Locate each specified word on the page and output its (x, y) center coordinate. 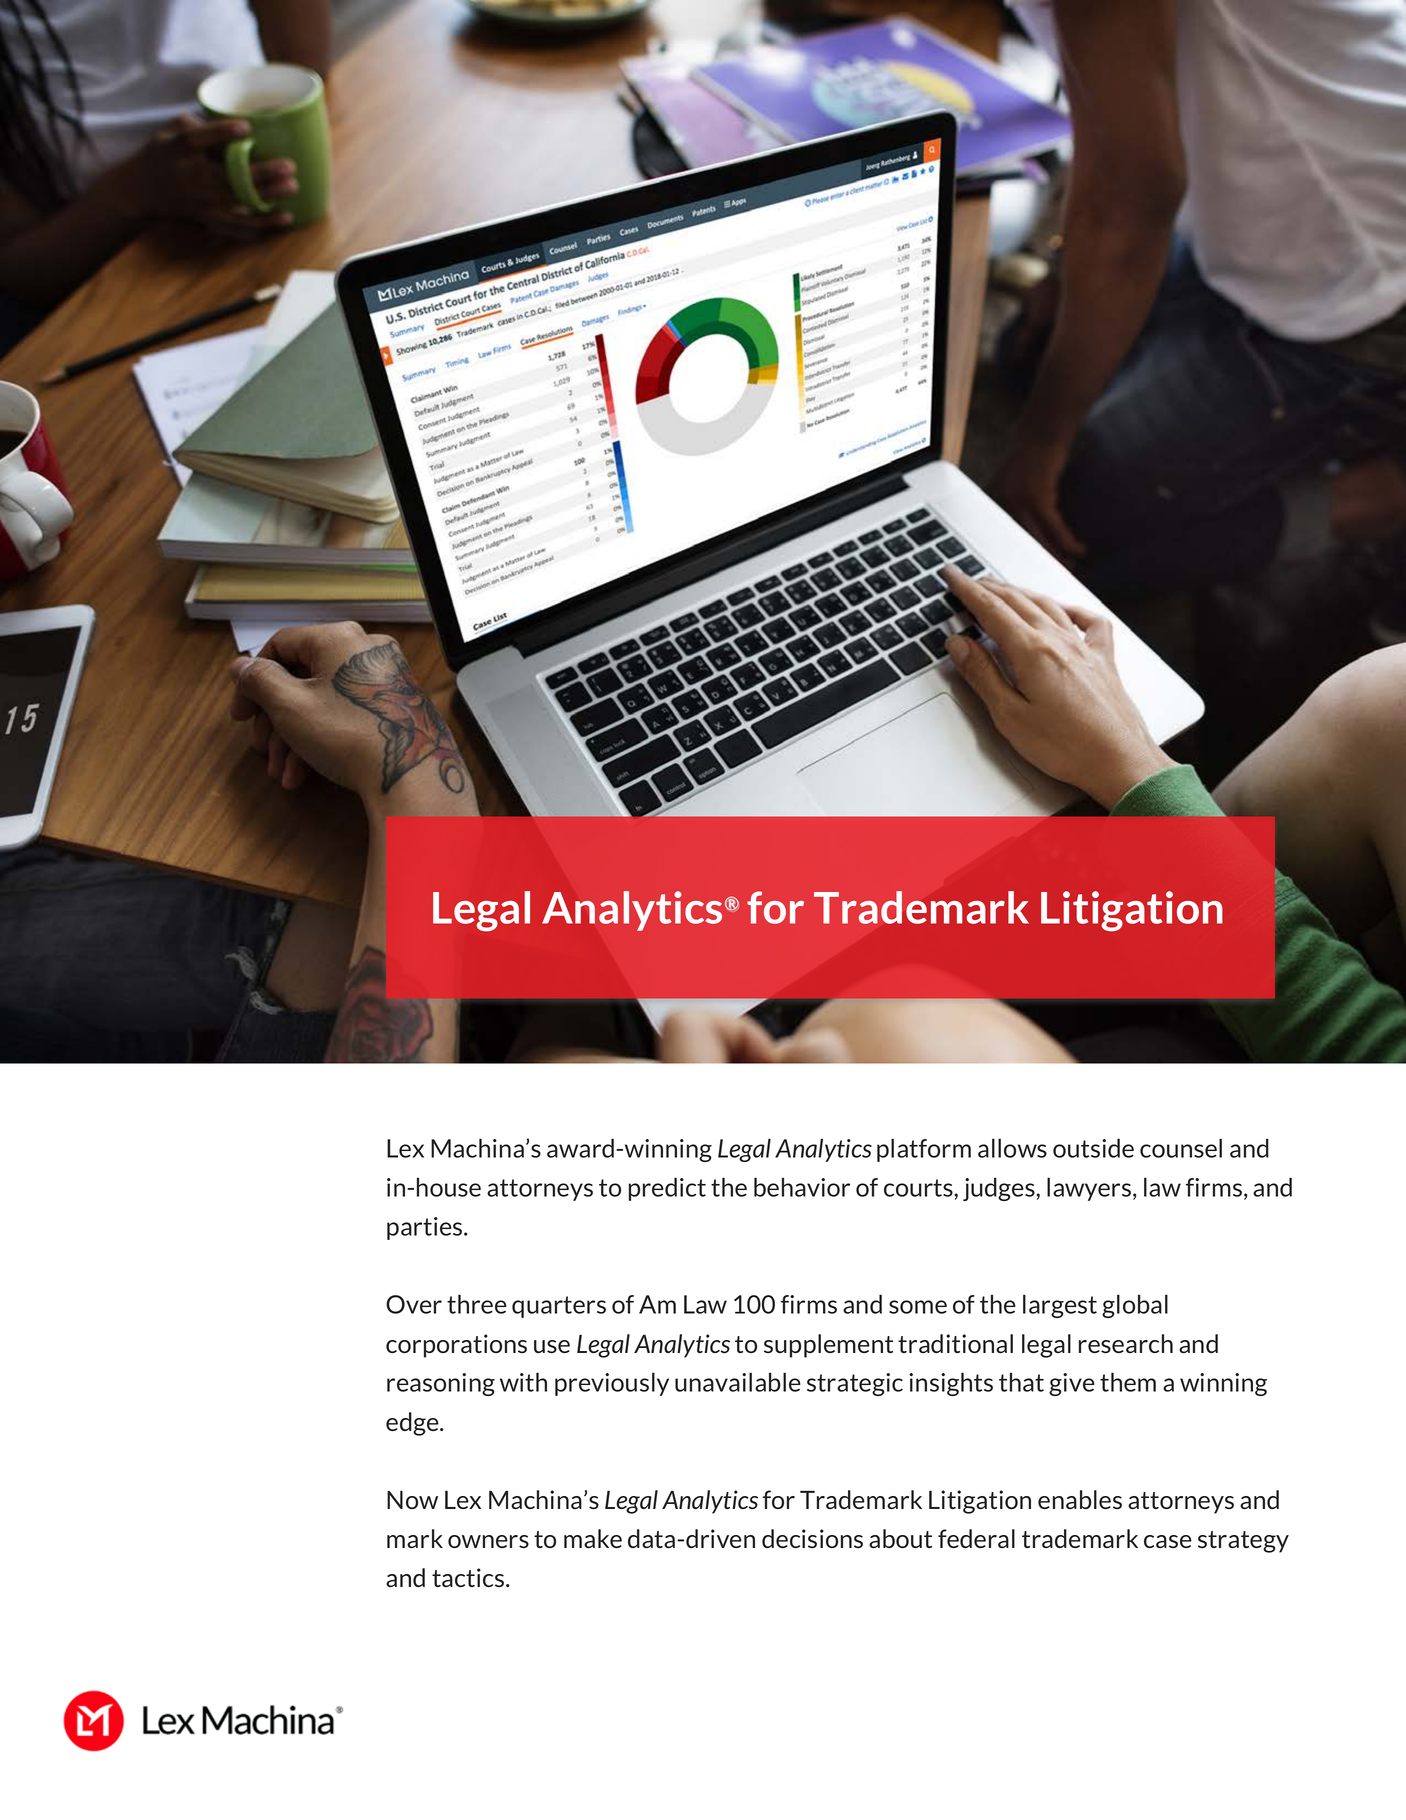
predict (667, 1189)
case (1168, 1541)
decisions (812, 1538)
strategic (855, 1384)
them (1128, 1382)
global (1135, 1306)
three (477, 1304)
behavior (802, 1187)
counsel (1181, 1148)
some (918, 1307)
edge (413, 1424)
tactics (468, 1577)
